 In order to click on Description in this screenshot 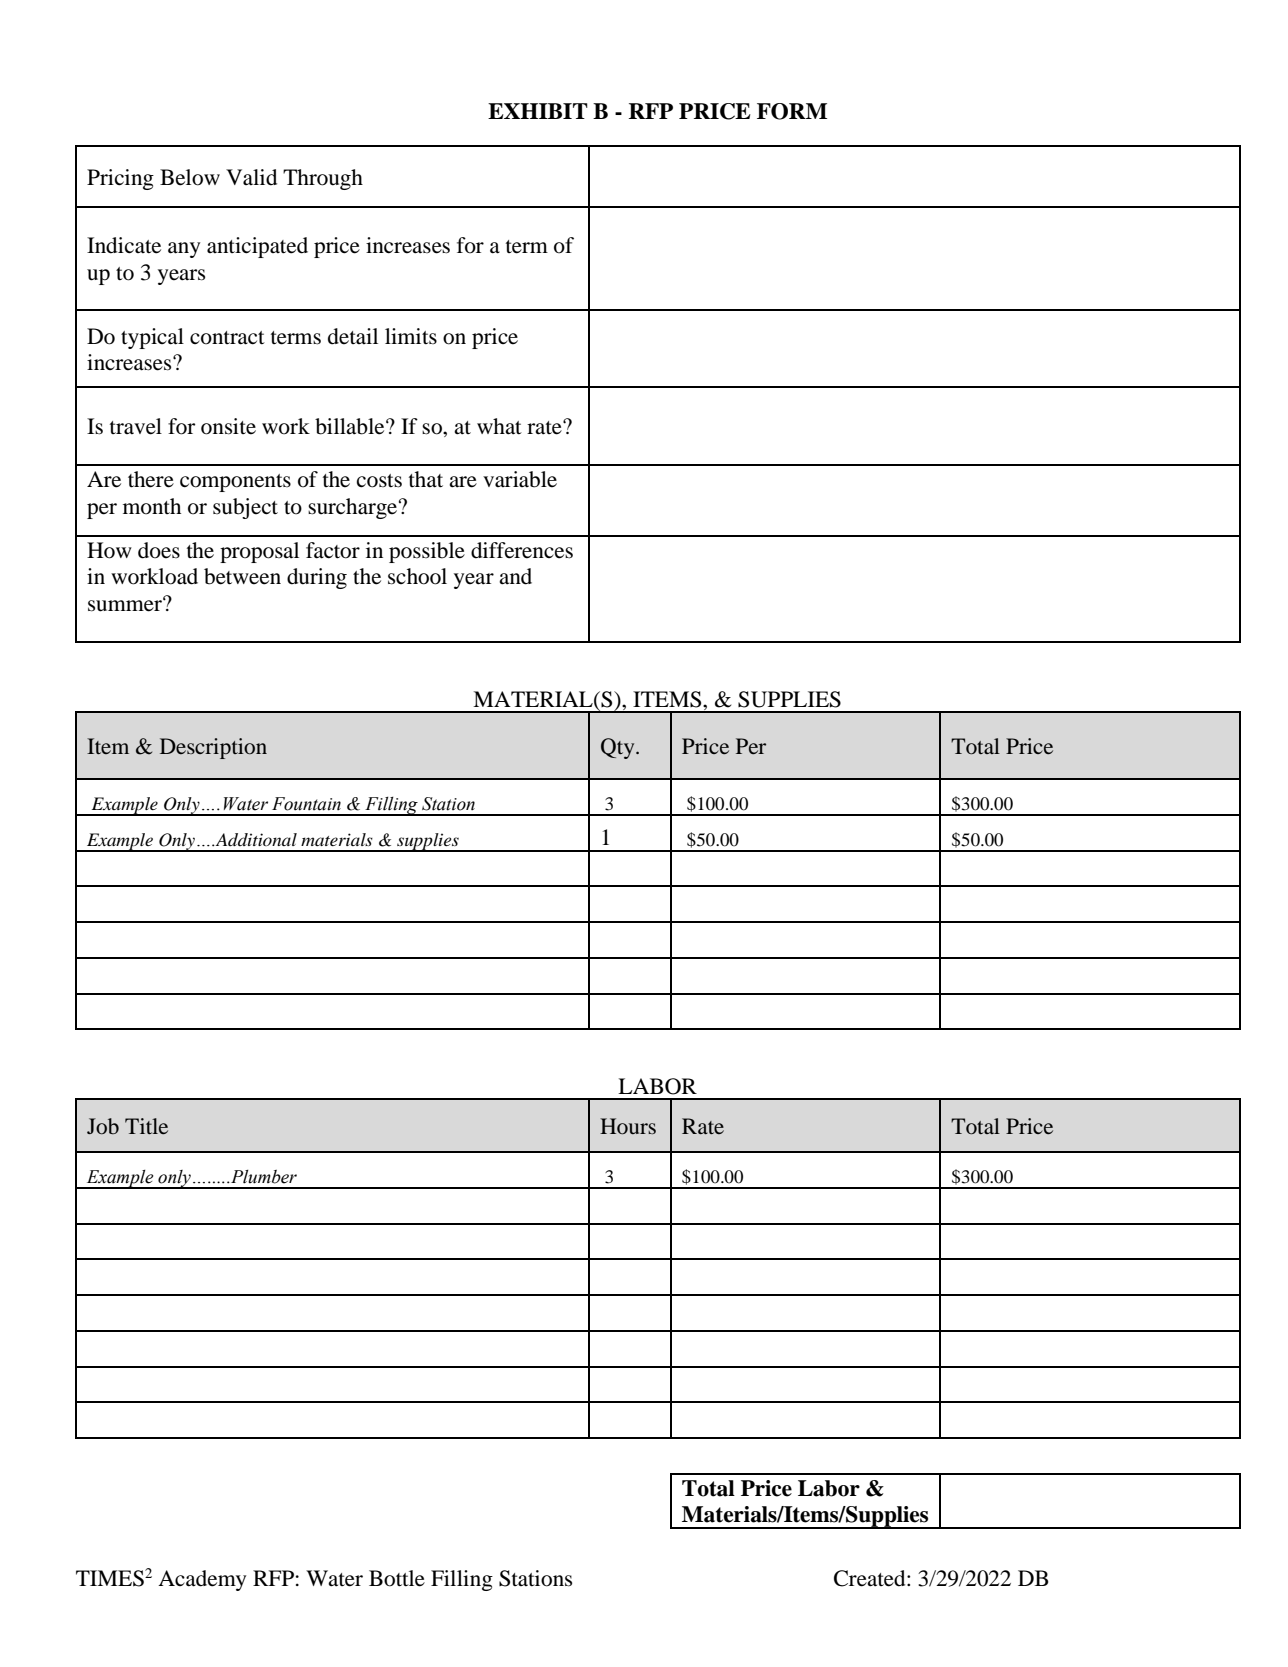, I will do `click(213, 748)`.
